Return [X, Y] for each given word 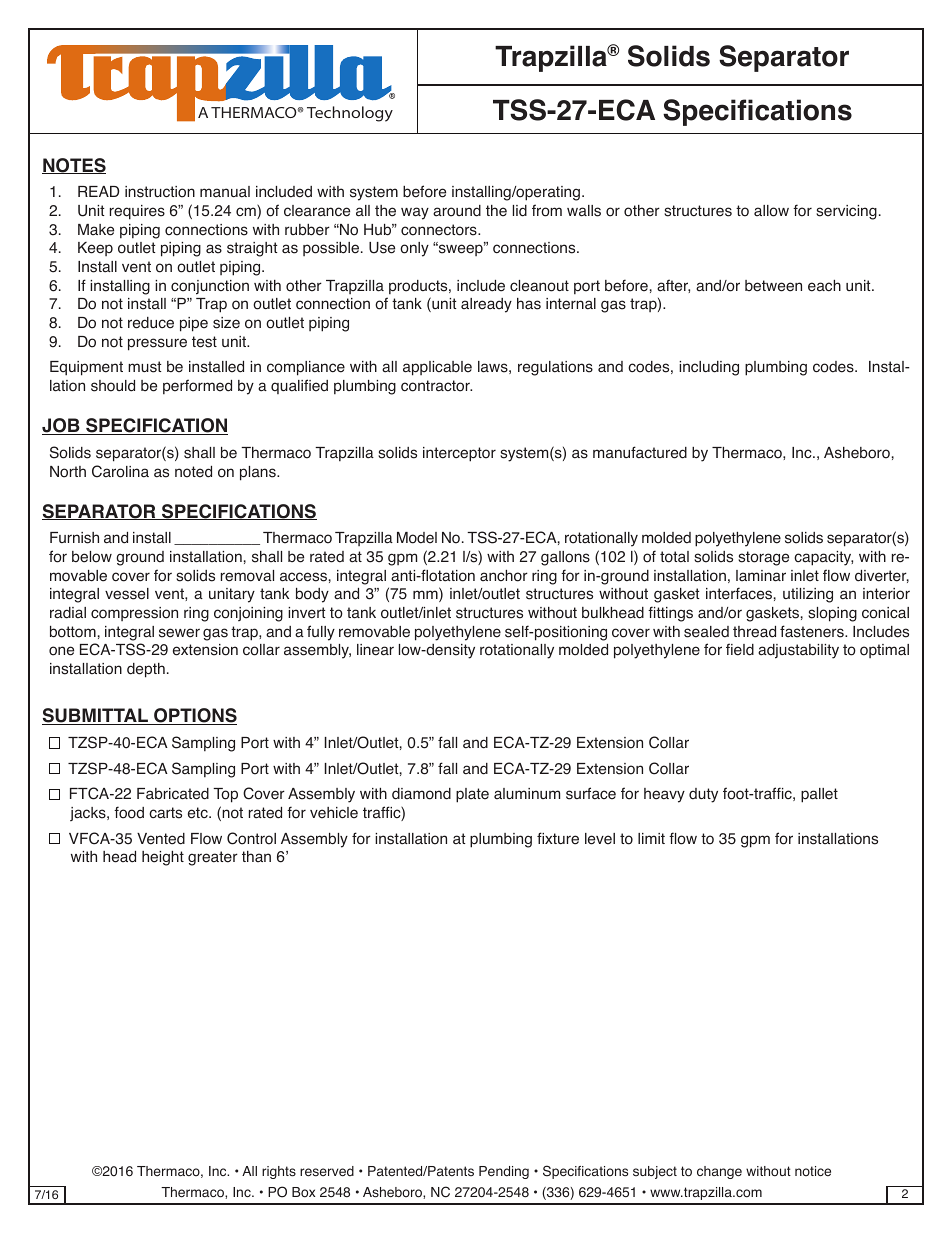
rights [279, 1172]
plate [472, 795]
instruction [160, 192]
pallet [819, 795]
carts [165, 813]
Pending [504, 1172]
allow [771, 211]
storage [763, 558]
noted [193, 472]
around [457, 211]
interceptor [459, 454]
